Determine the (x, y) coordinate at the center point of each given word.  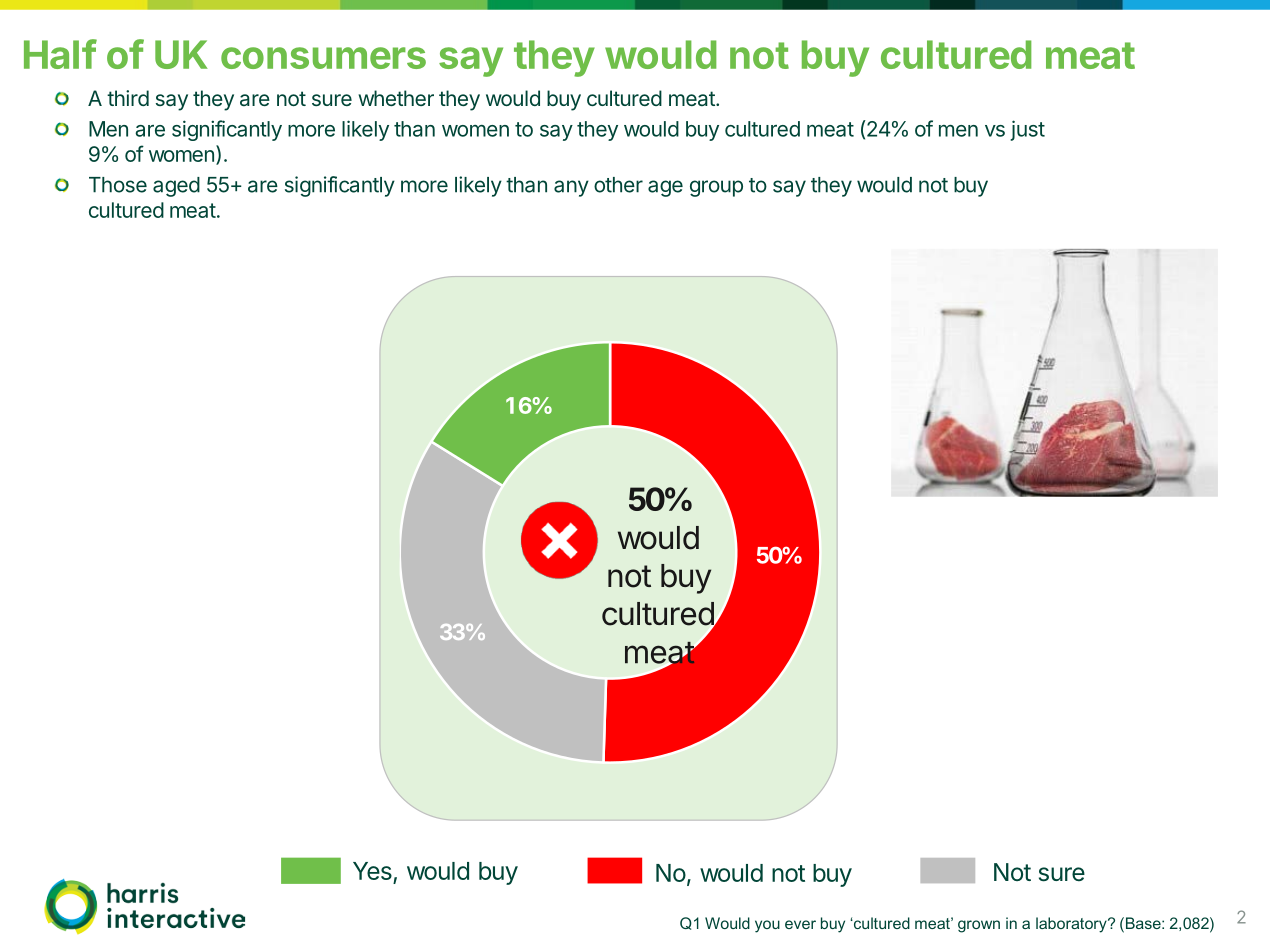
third (128, 98)
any (571, 188)
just (1027, 130)
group (716, 188)
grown (979, 926)
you (767, 926)
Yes (373, 872)
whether (396, 98)
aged (176, 187)
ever (800, 924)
